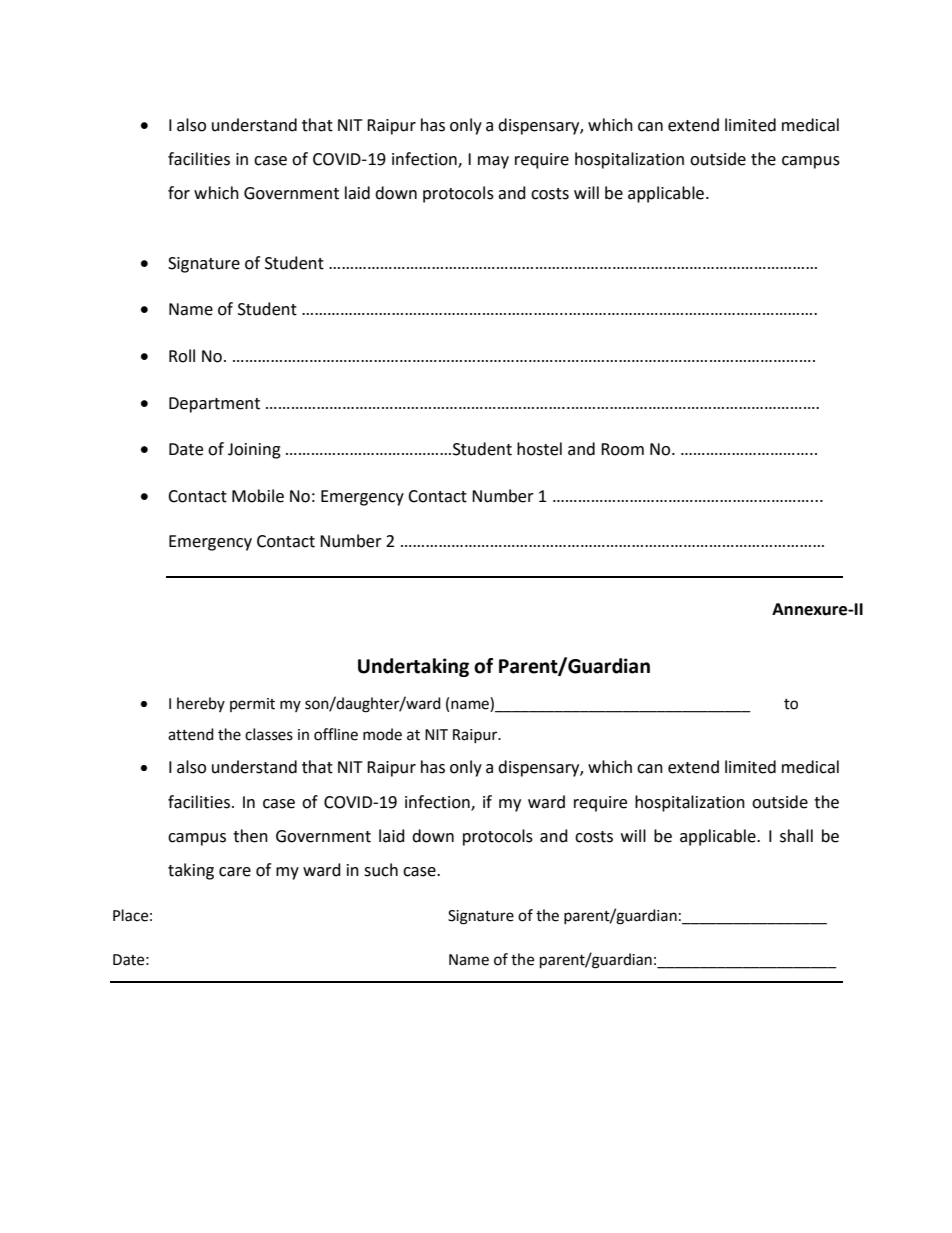 This image has width=952, height=1233. Describe the element at coordinates (250, 836) in the image. I see `then` at that location.
